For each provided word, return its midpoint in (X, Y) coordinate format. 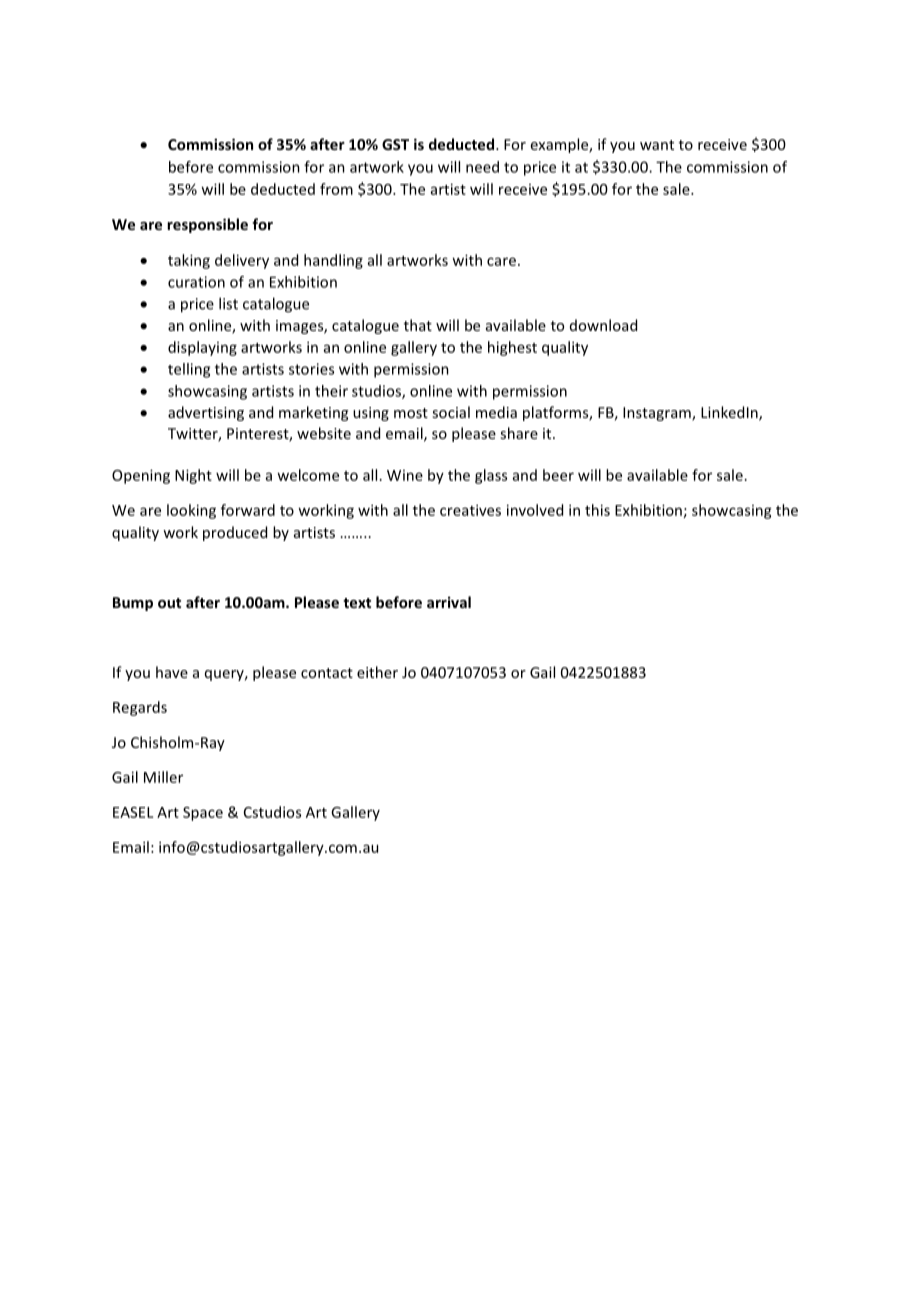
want (657, 145)
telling (189, 370)
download (603, 325)
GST (395, 144)
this (597, 510)
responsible (207, 225)
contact (327, 673)
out (169, 603)
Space (203, 814)
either (377, 672)
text (357, 603)
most (411, 413)
